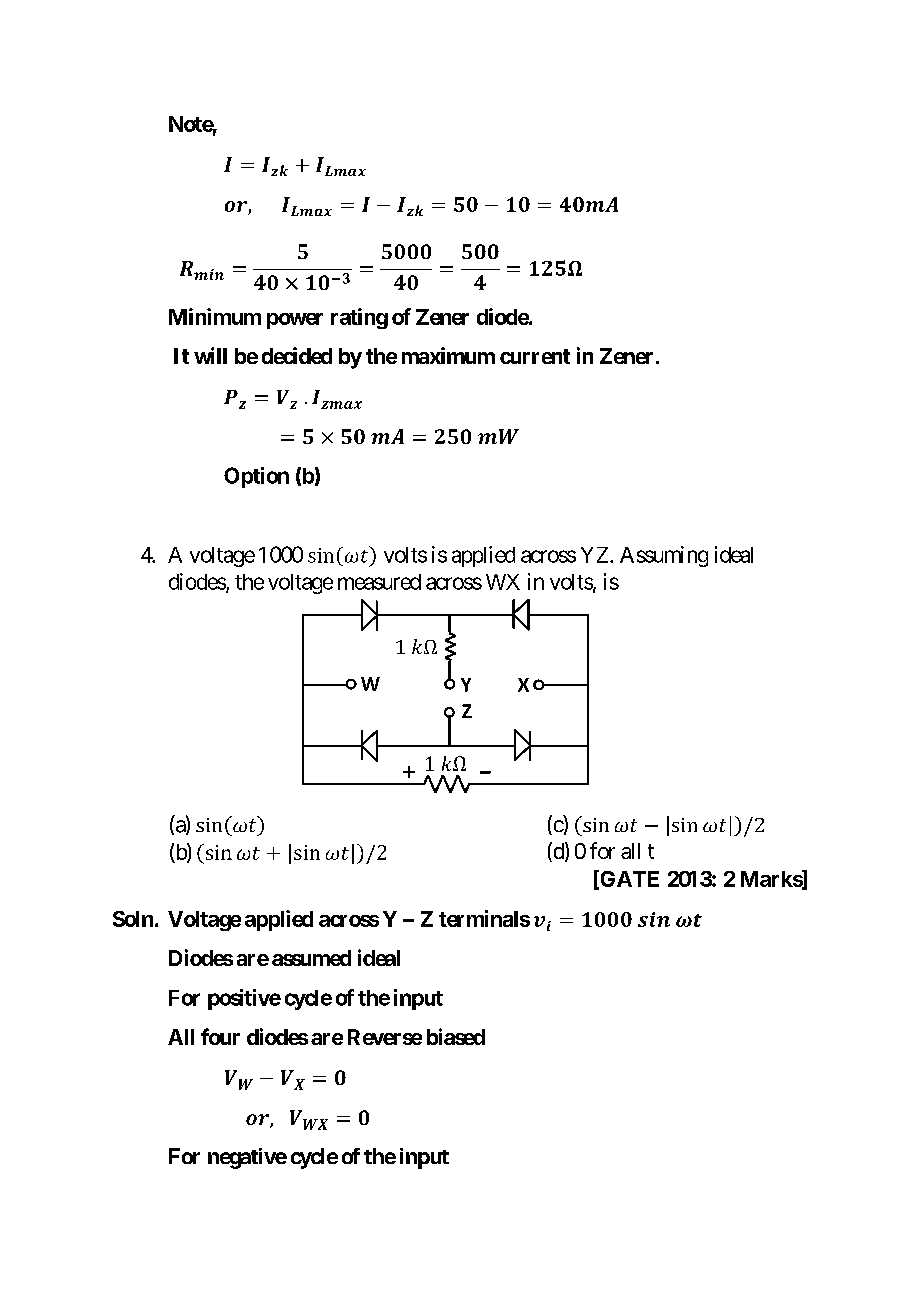  What do you see at coordinates (220, 1036) in the image?
I see `four` at bounding box center [220, 1036].
